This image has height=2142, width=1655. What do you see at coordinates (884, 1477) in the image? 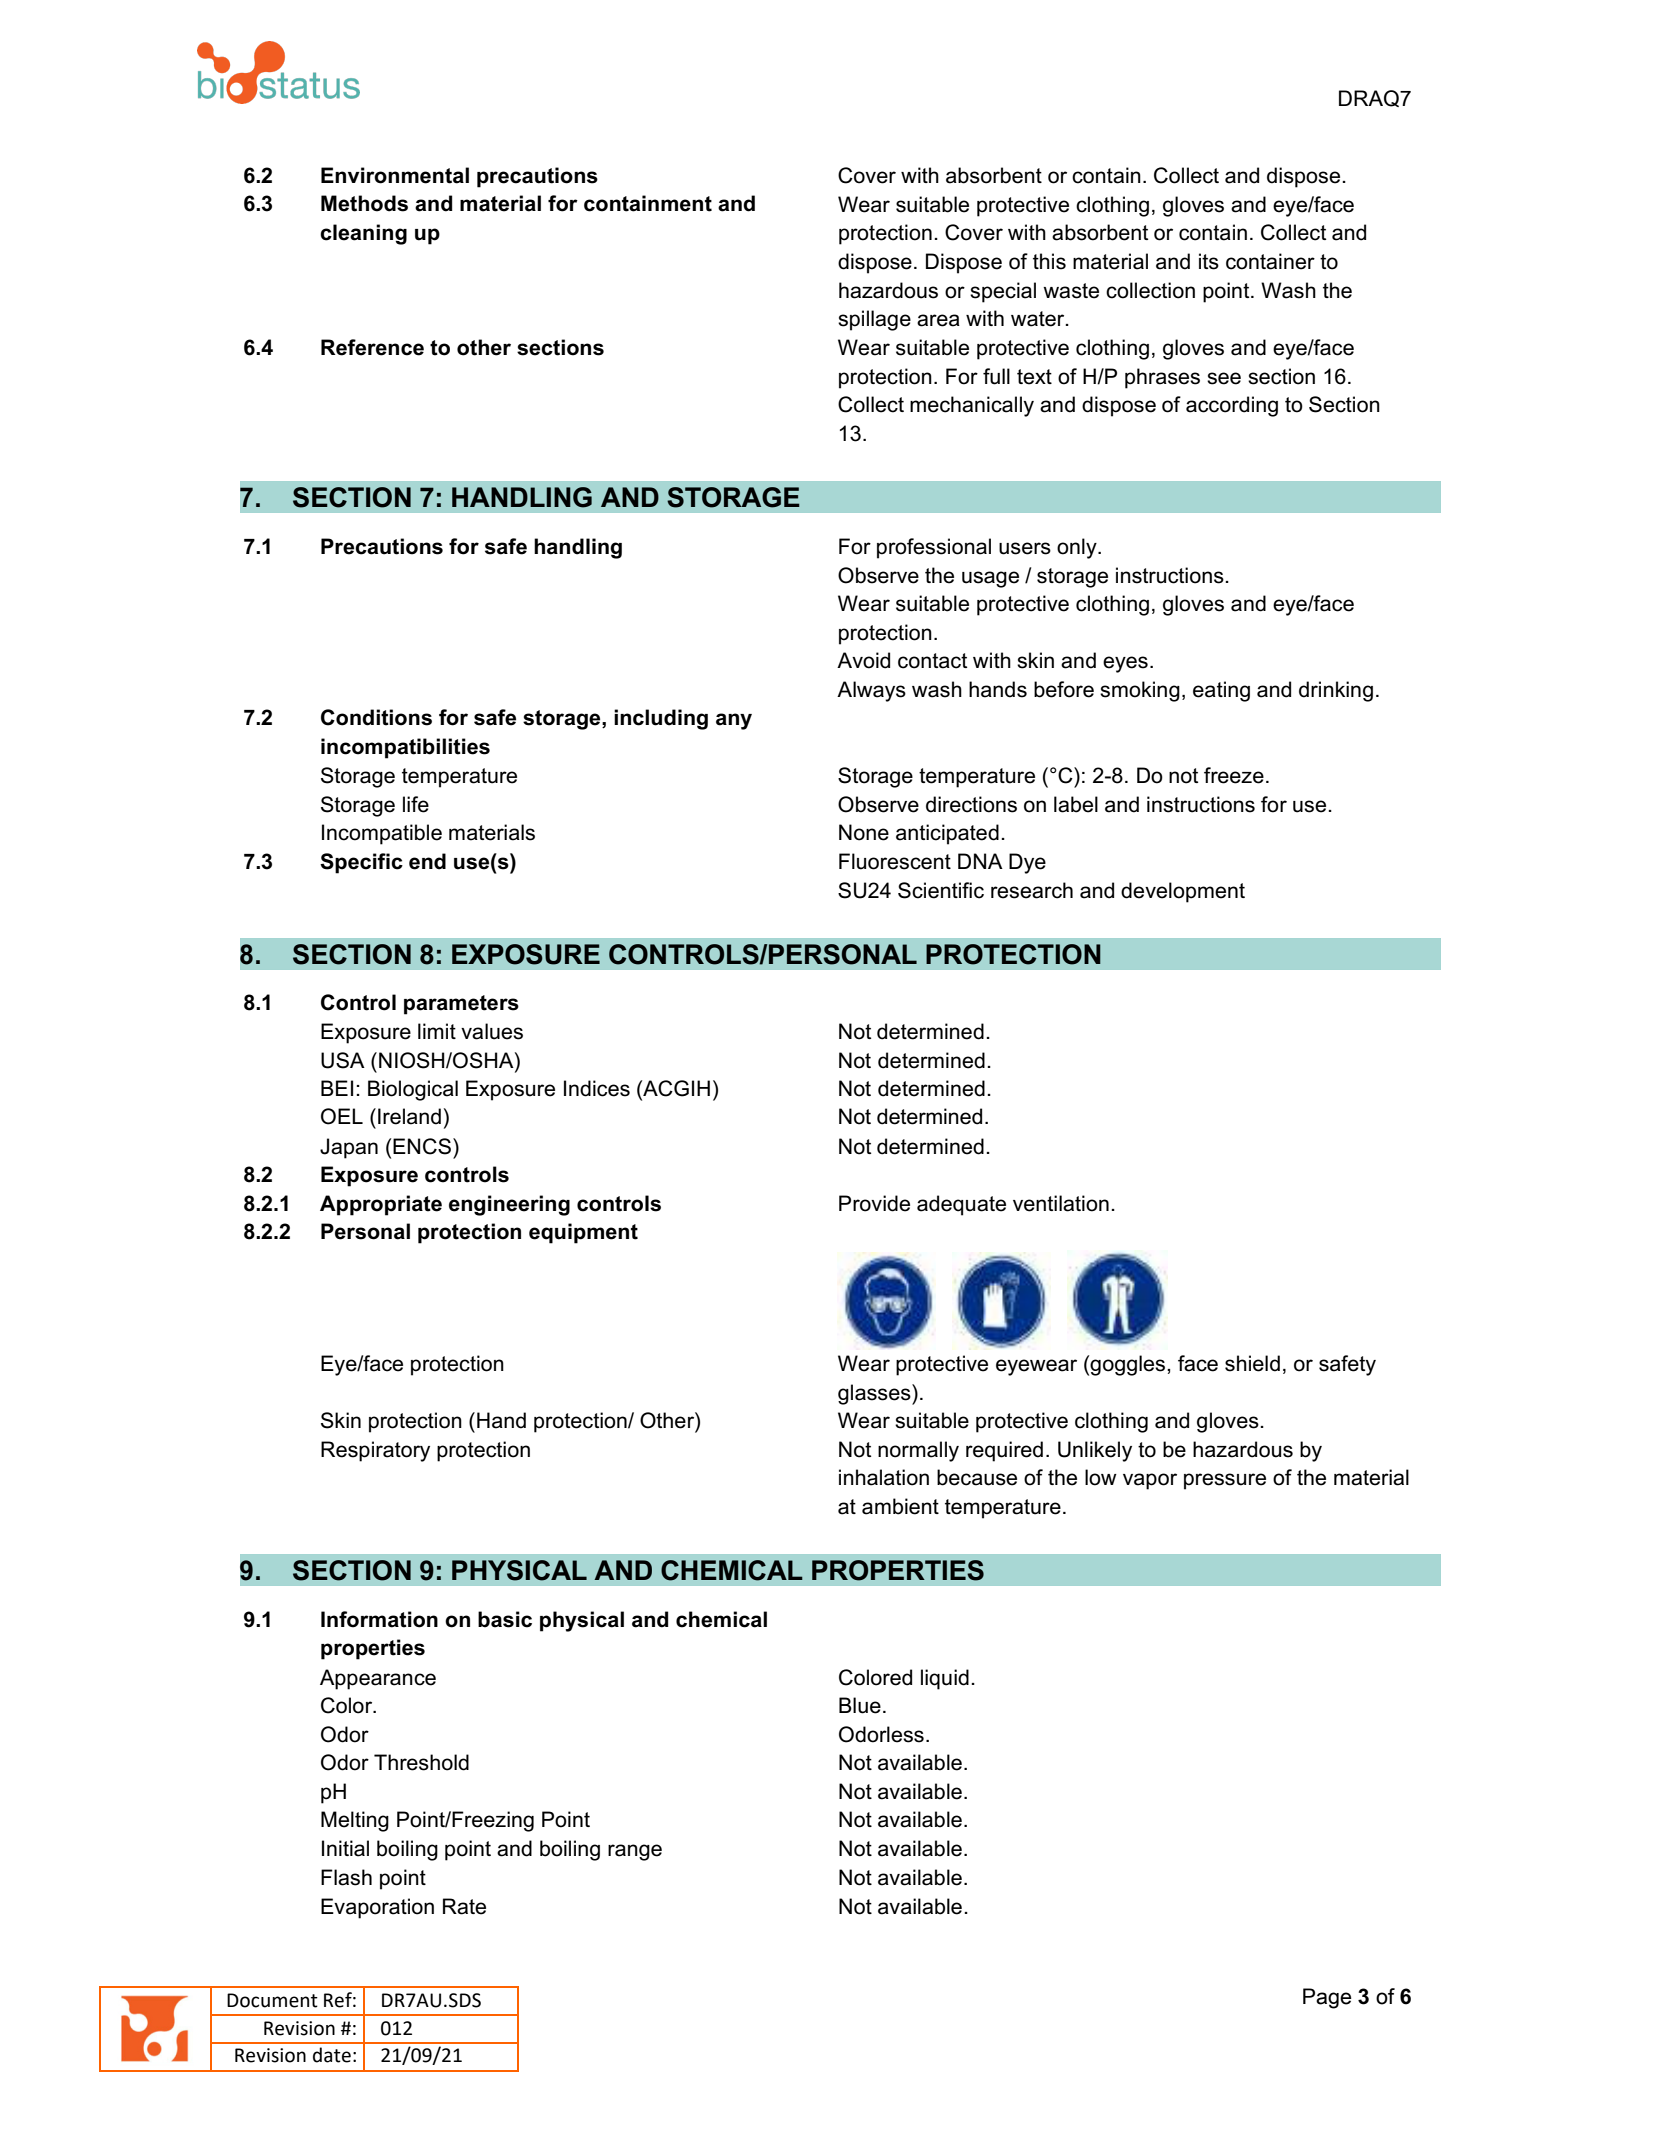
I see `inhalation` at bounding box center [884, 1477].
